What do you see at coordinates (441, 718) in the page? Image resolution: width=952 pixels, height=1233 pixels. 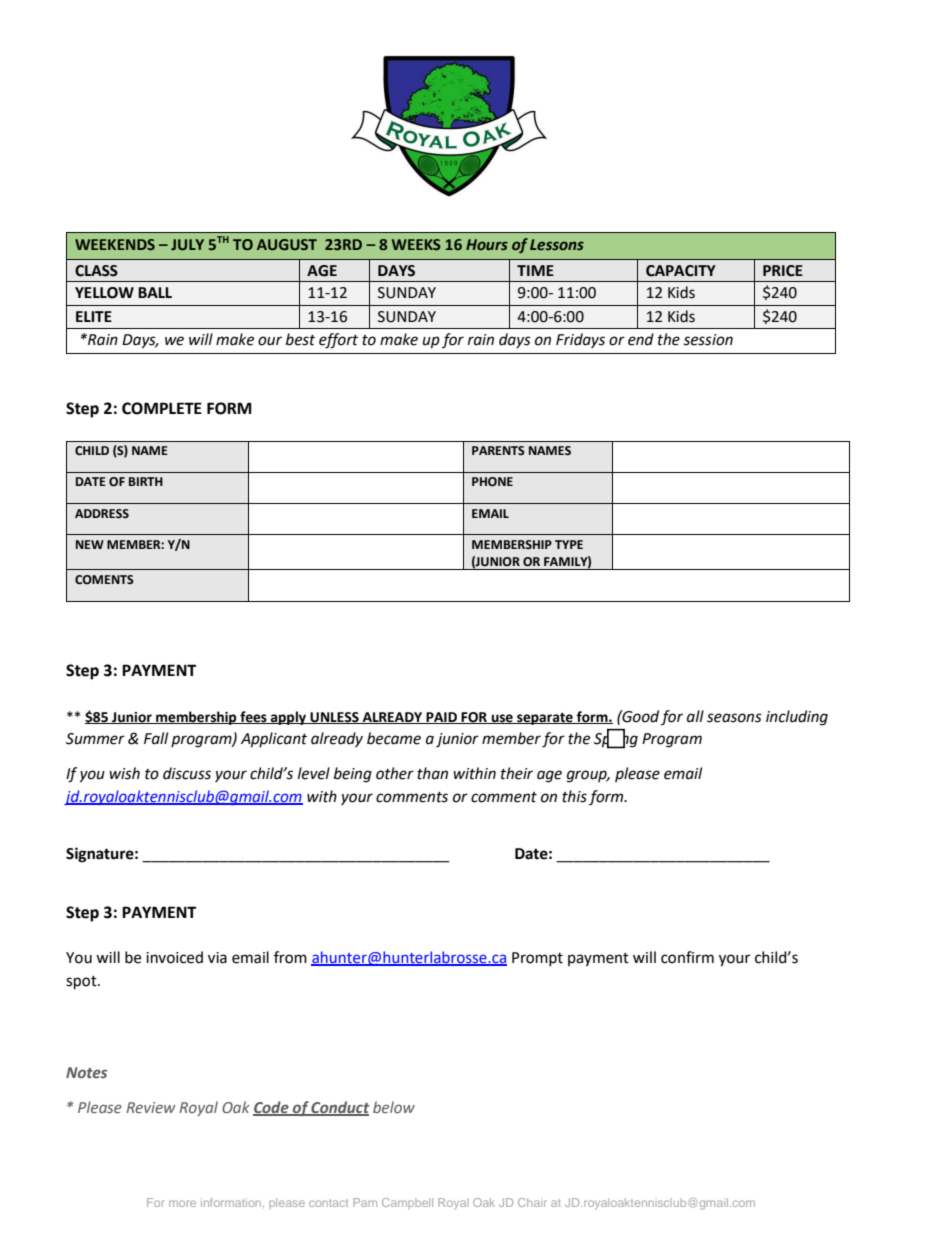 I see `PAID` at bounding box center [441, 718].
